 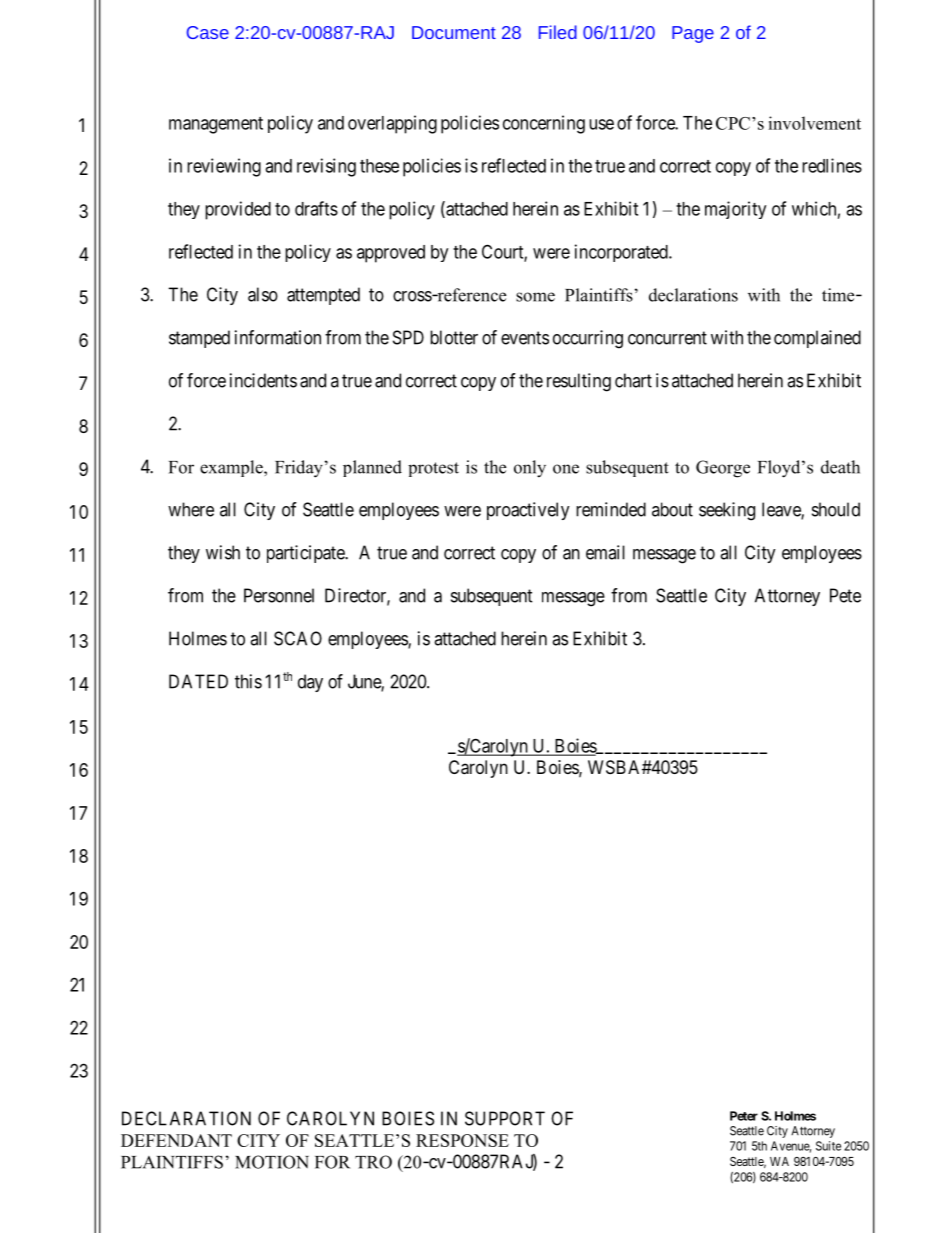 What do you see at coordinates (817, 339) in the screenshot?
I see `complained` at bounding box center [817, 339].
